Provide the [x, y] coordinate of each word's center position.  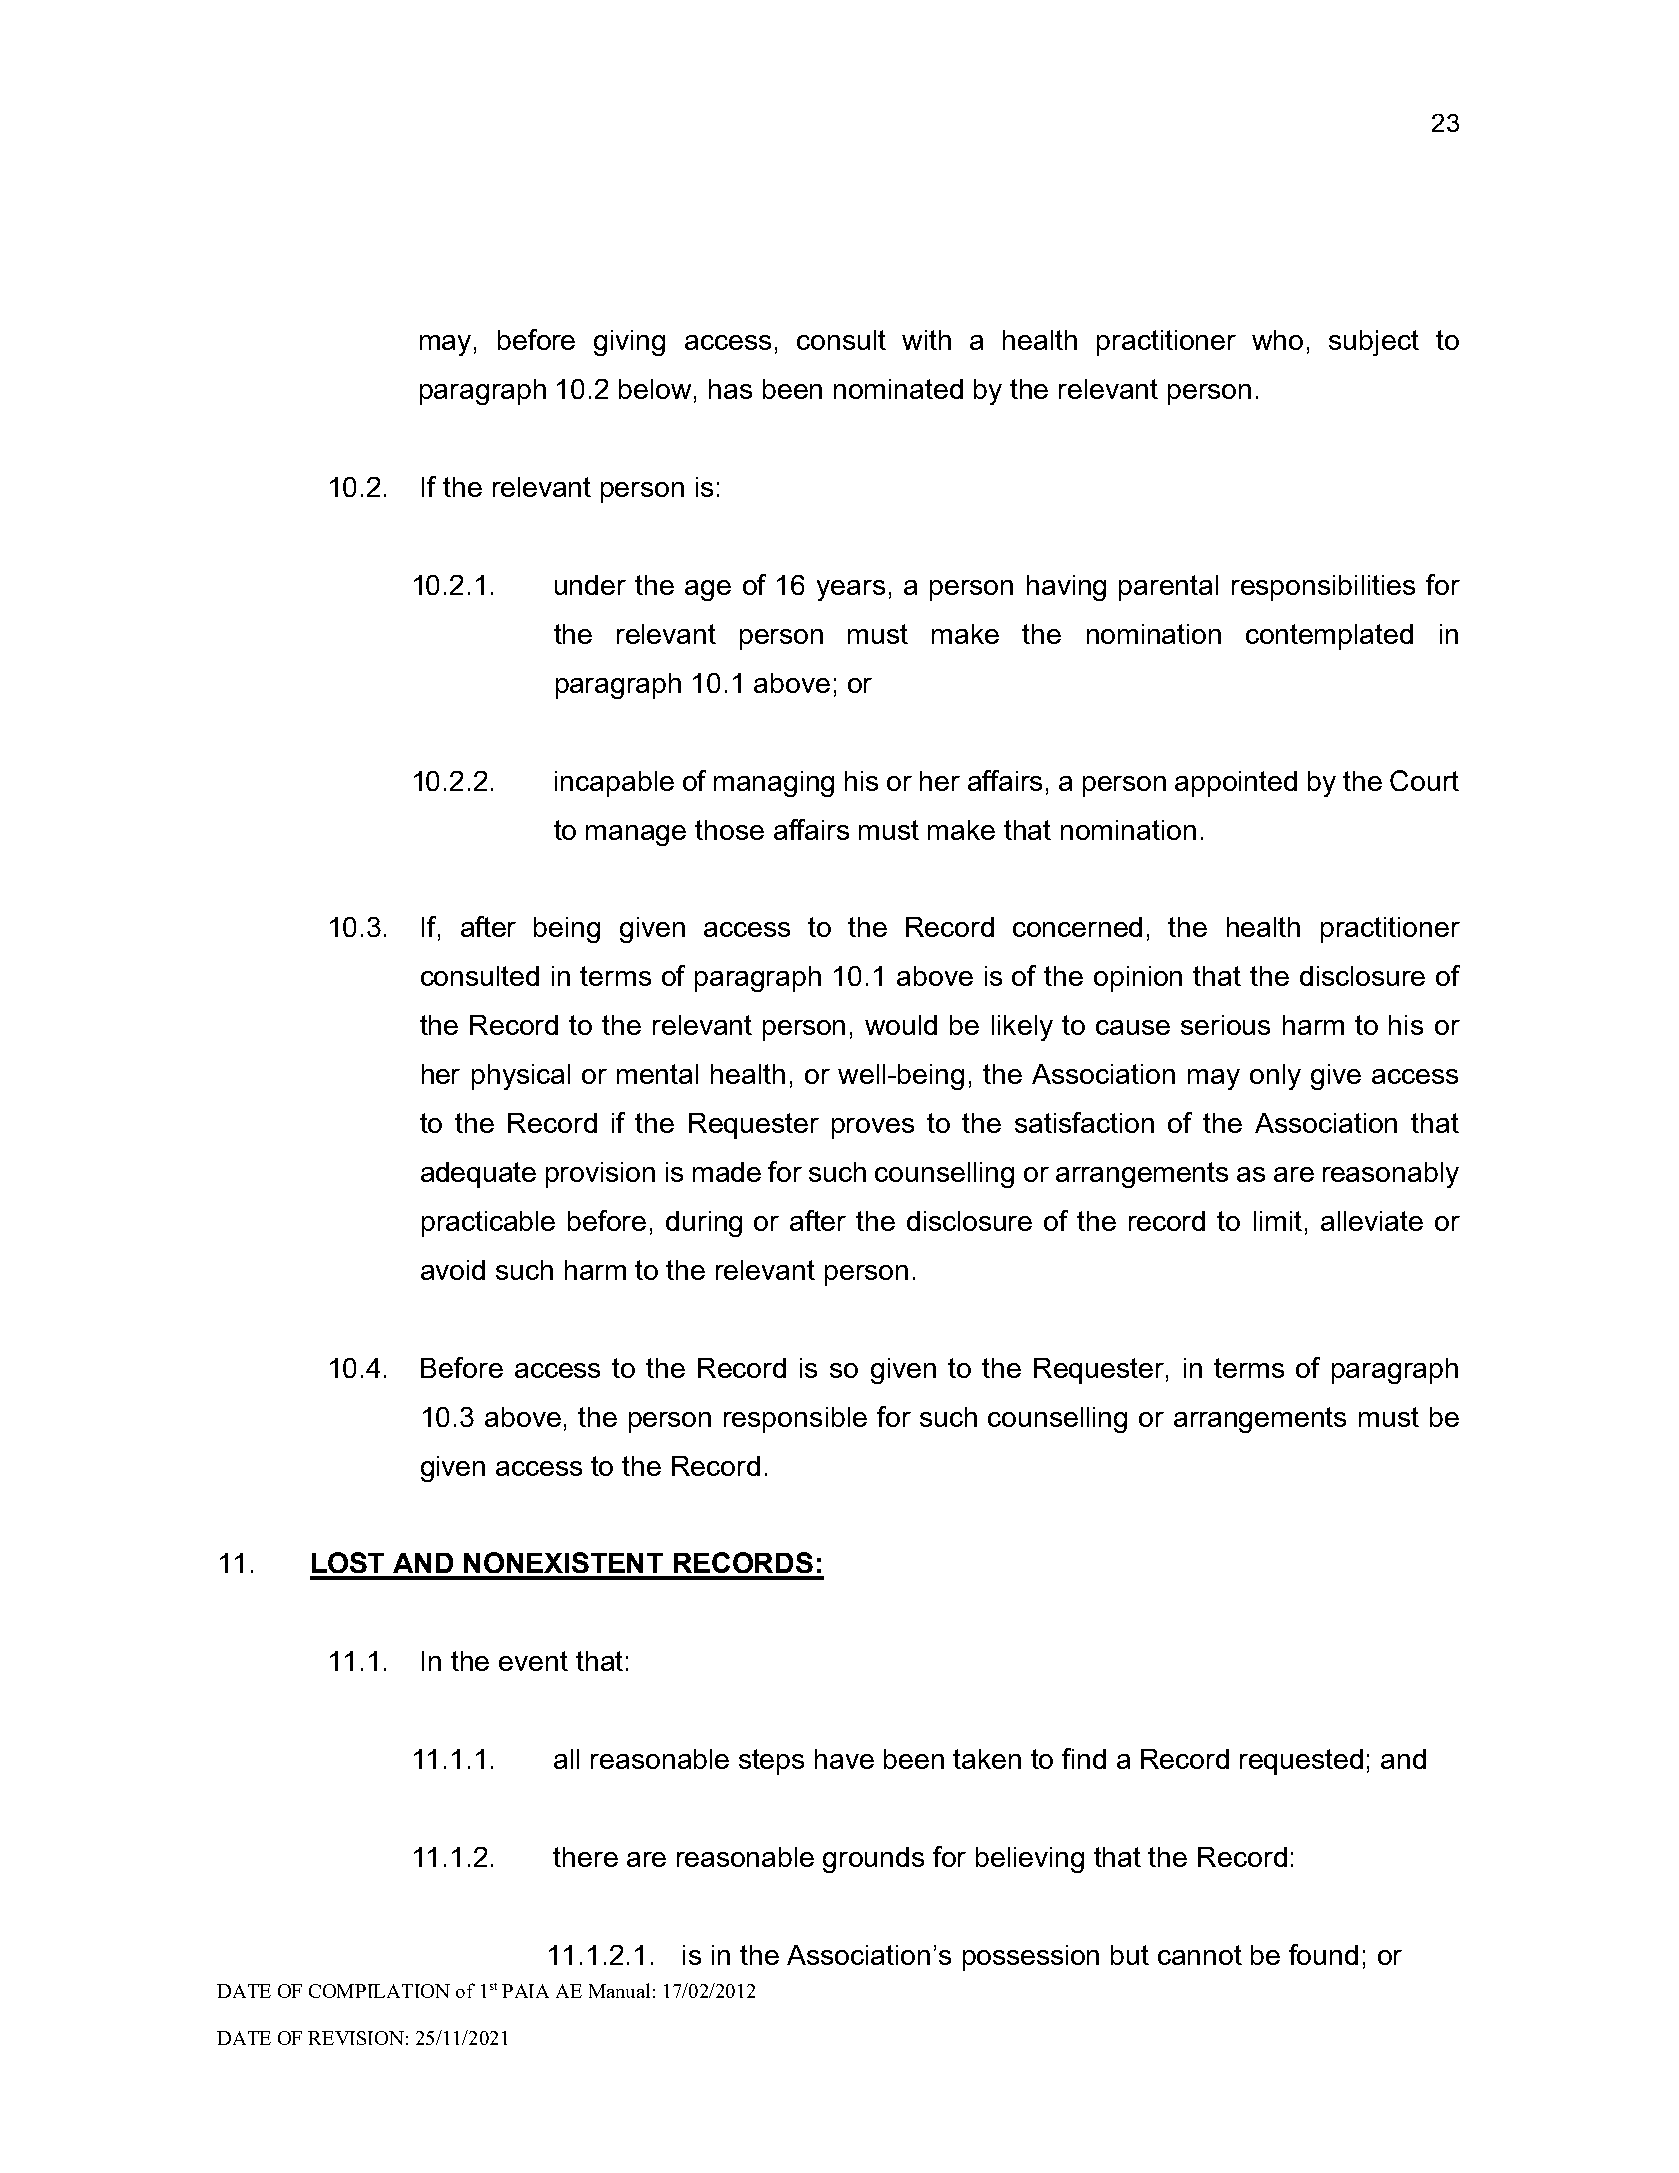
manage [636, 835]
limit [1278, 1221]
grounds [873, 1860]
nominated [898, 389]
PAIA [525, 1991]
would [901, 1025]
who [1277, 340]
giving [629, 343]
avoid [453, 1270]
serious [1225, 1025]
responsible [795, 1420]
